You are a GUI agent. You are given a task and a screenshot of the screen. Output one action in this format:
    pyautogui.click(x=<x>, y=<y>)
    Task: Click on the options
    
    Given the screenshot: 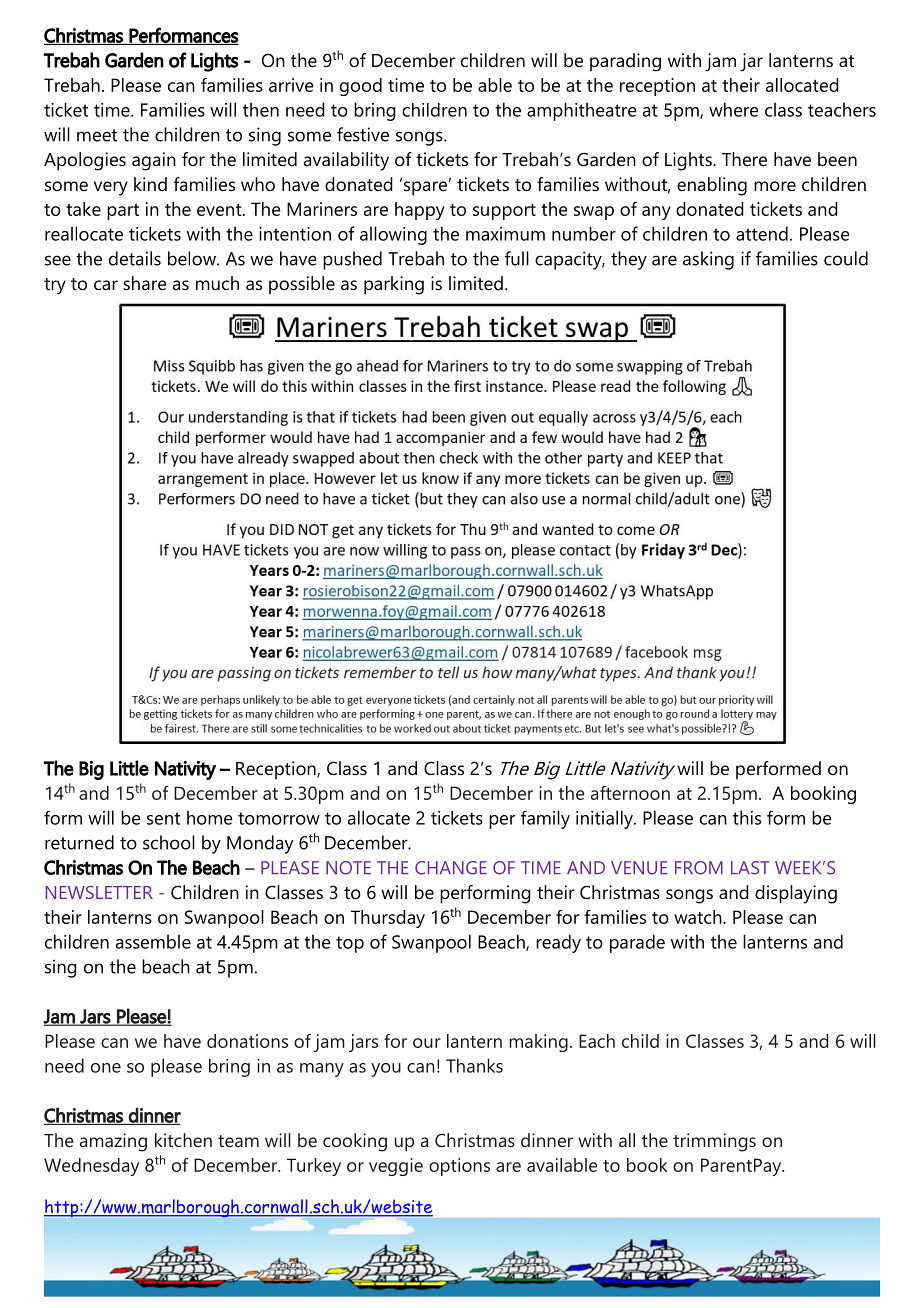 What is the action you would take?
    pyautogui.click(x=459, y=1167)
